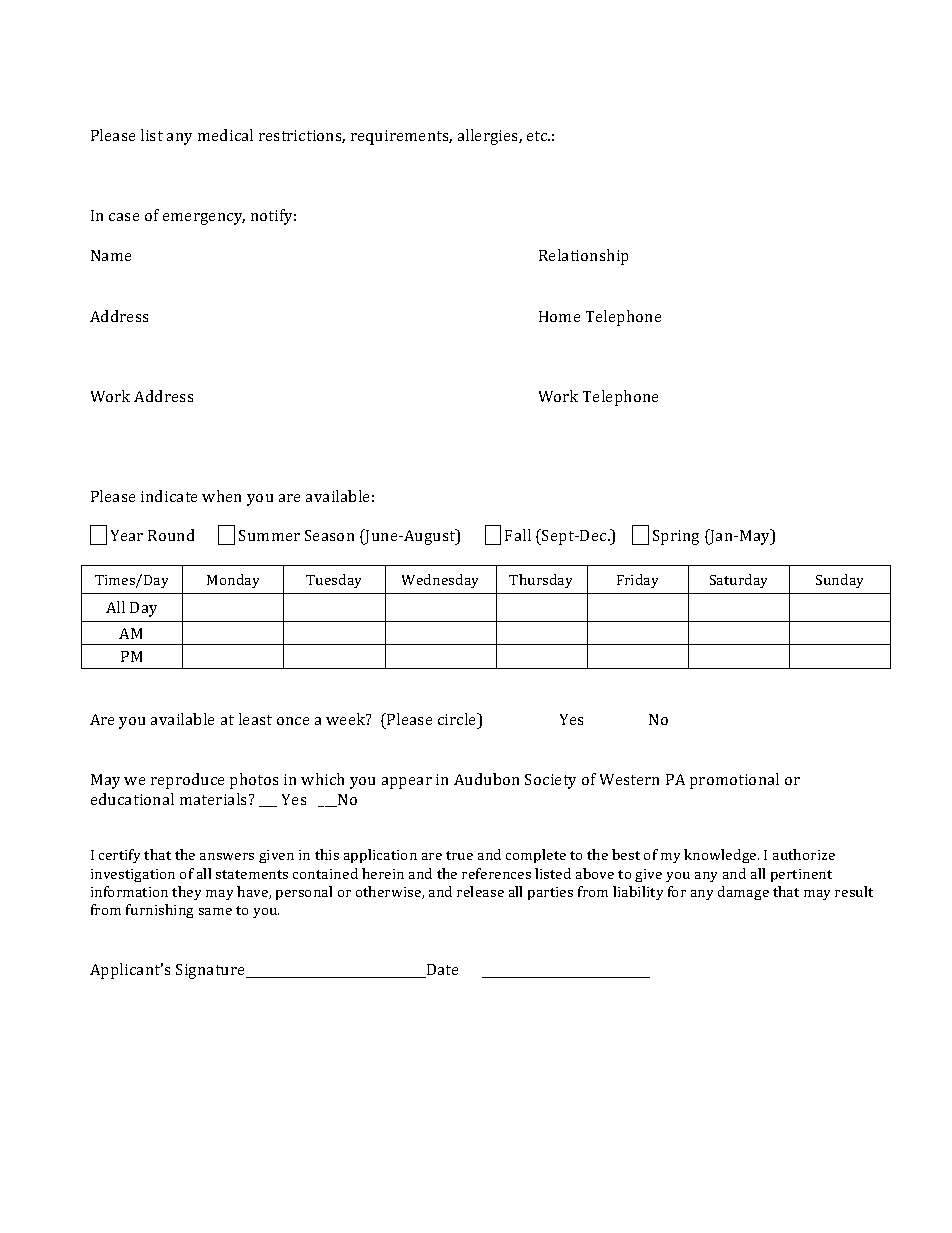 The width and height of the page is (952, 1233). What do you see at coordinates (743, 893) in the page?
I see `damage` at bounding box center [743, 893].
